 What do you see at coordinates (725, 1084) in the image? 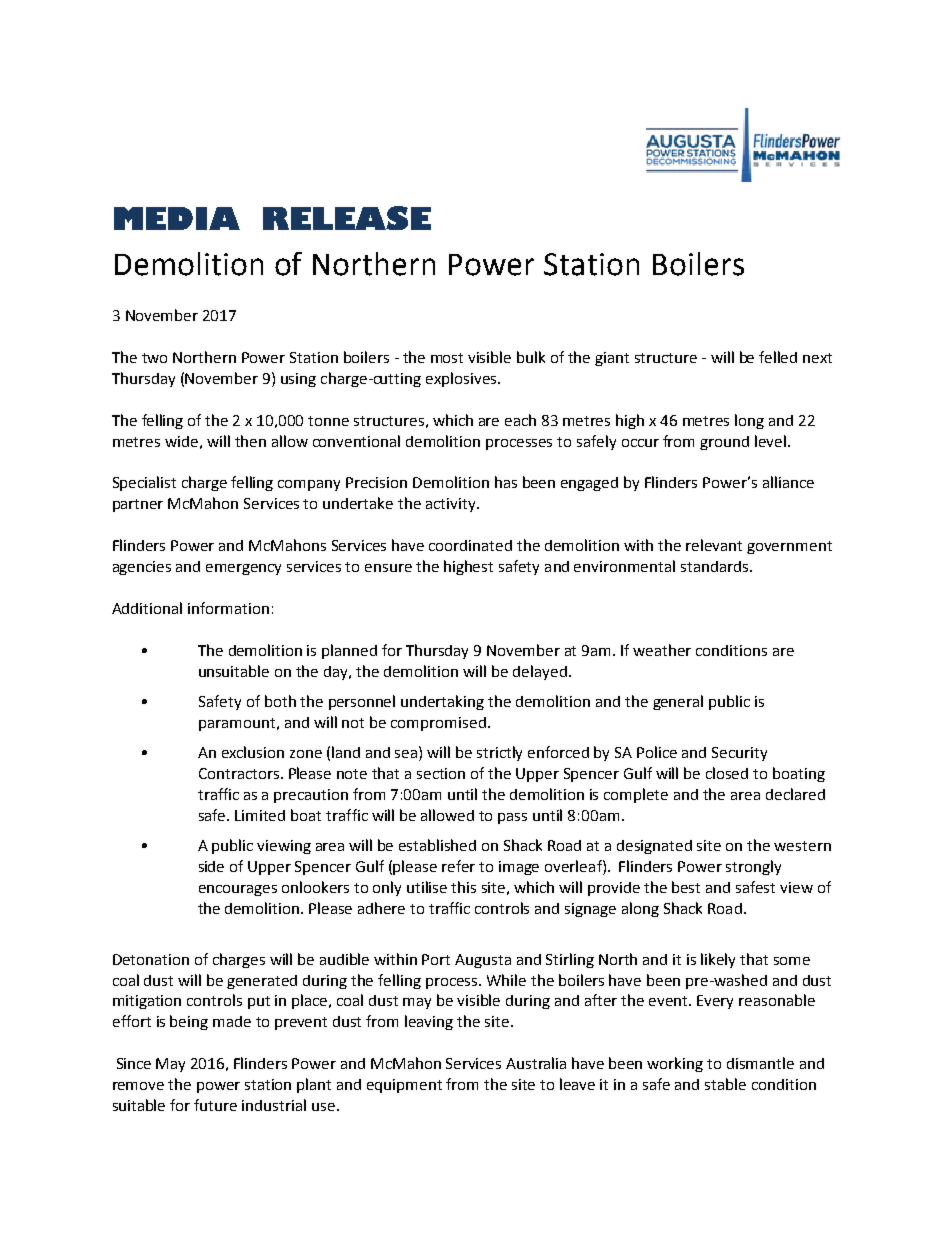
I see `stable` at bounding box center [725, 1084].
